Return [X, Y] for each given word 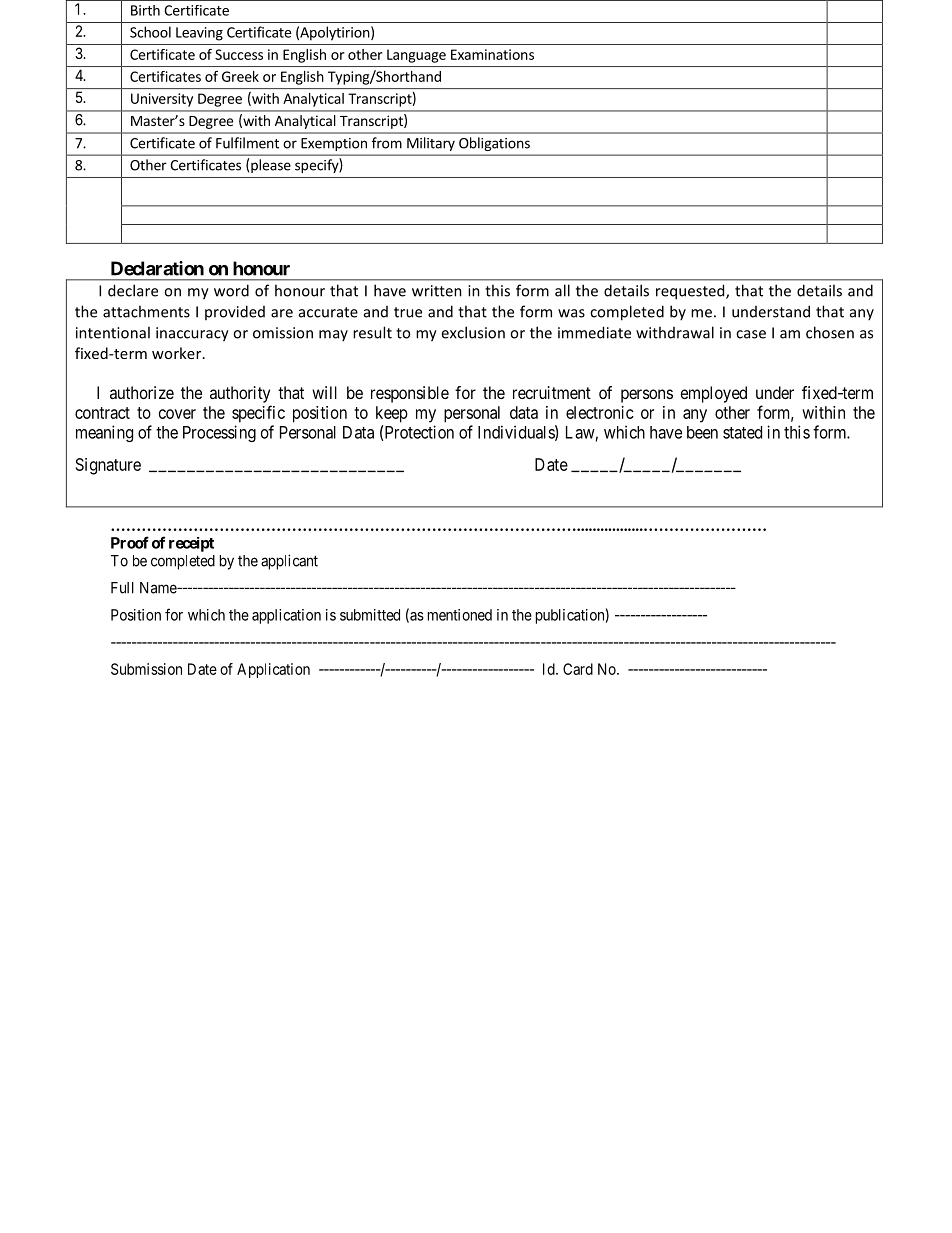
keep [392, 414]
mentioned [460, 615]
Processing [219, 433]
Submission [146, 669]
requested [691, 292]
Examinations [492, 54]
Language [416, 56]
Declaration [157, 268]
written [437, 291]
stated [742, 432]
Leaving [199, 34]
